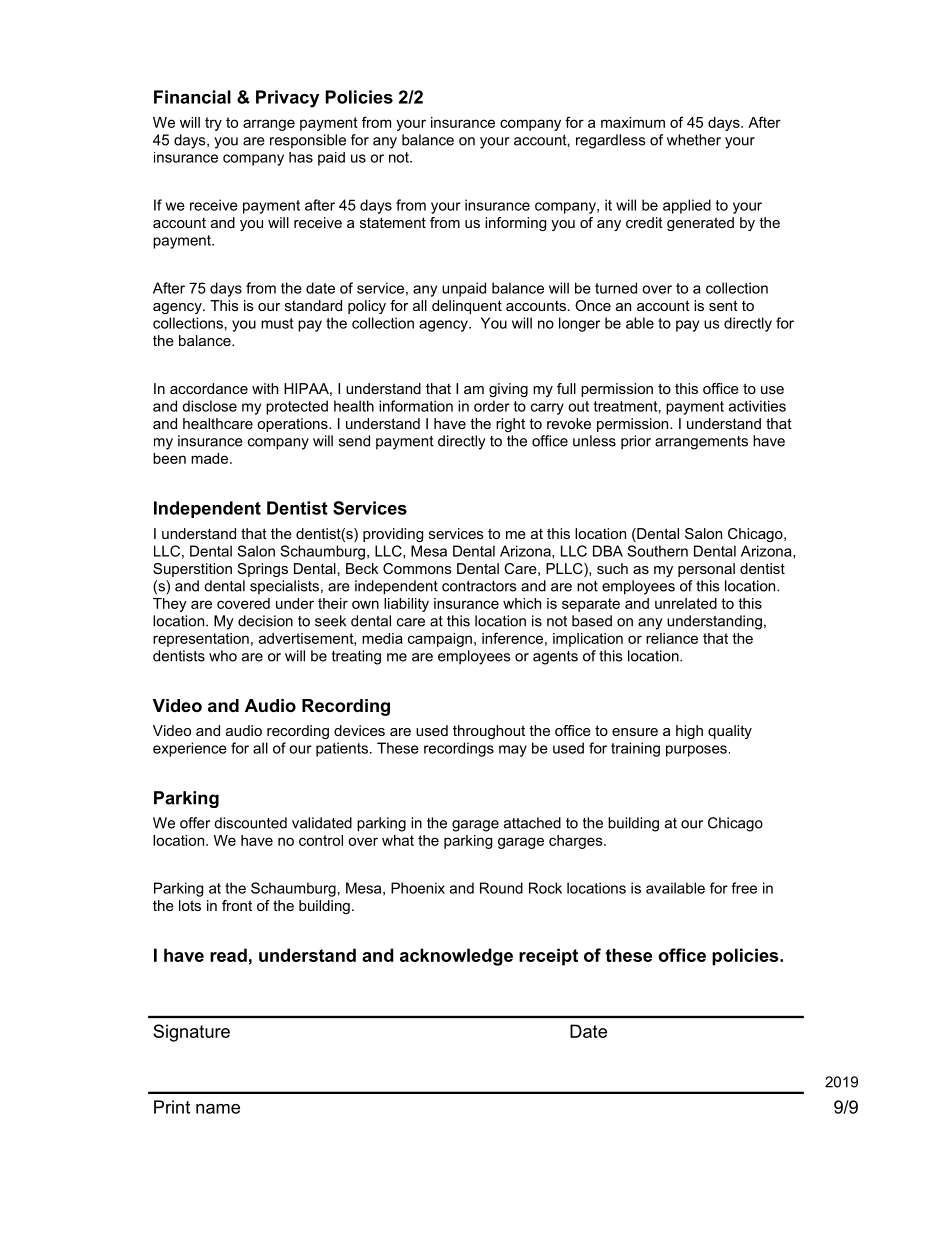  I want to click on acknowledge, so click(456, 957).
